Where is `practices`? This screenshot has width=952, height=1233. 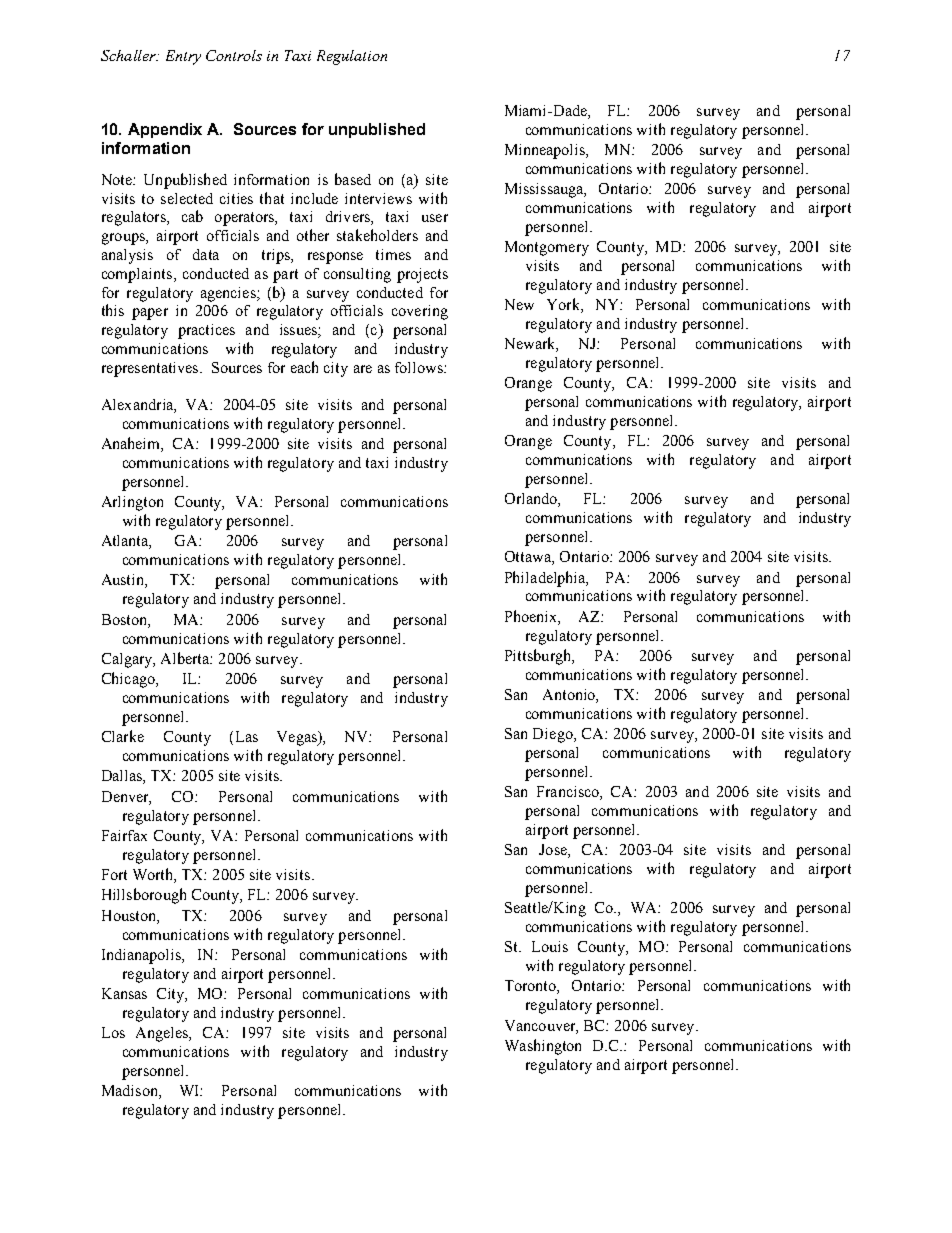 practices is located at coordinates (206, 331).
